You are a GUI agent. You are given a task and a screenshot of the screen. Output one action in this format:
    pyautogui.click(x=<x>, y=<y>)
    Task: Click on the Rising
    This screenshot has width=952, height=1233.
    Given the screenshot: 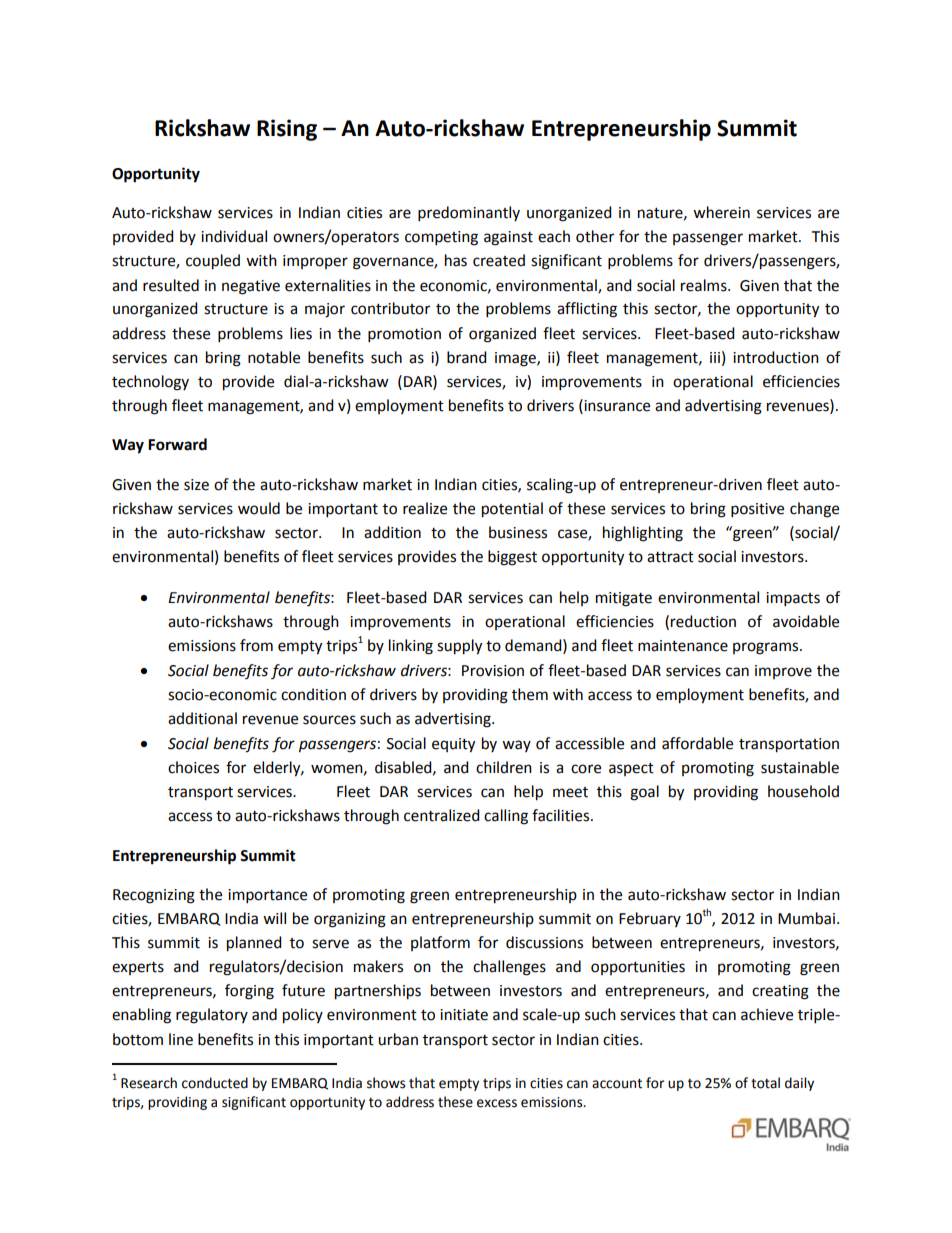 What is the action you would take?
    pyautogui.click(x=287, y=130)
